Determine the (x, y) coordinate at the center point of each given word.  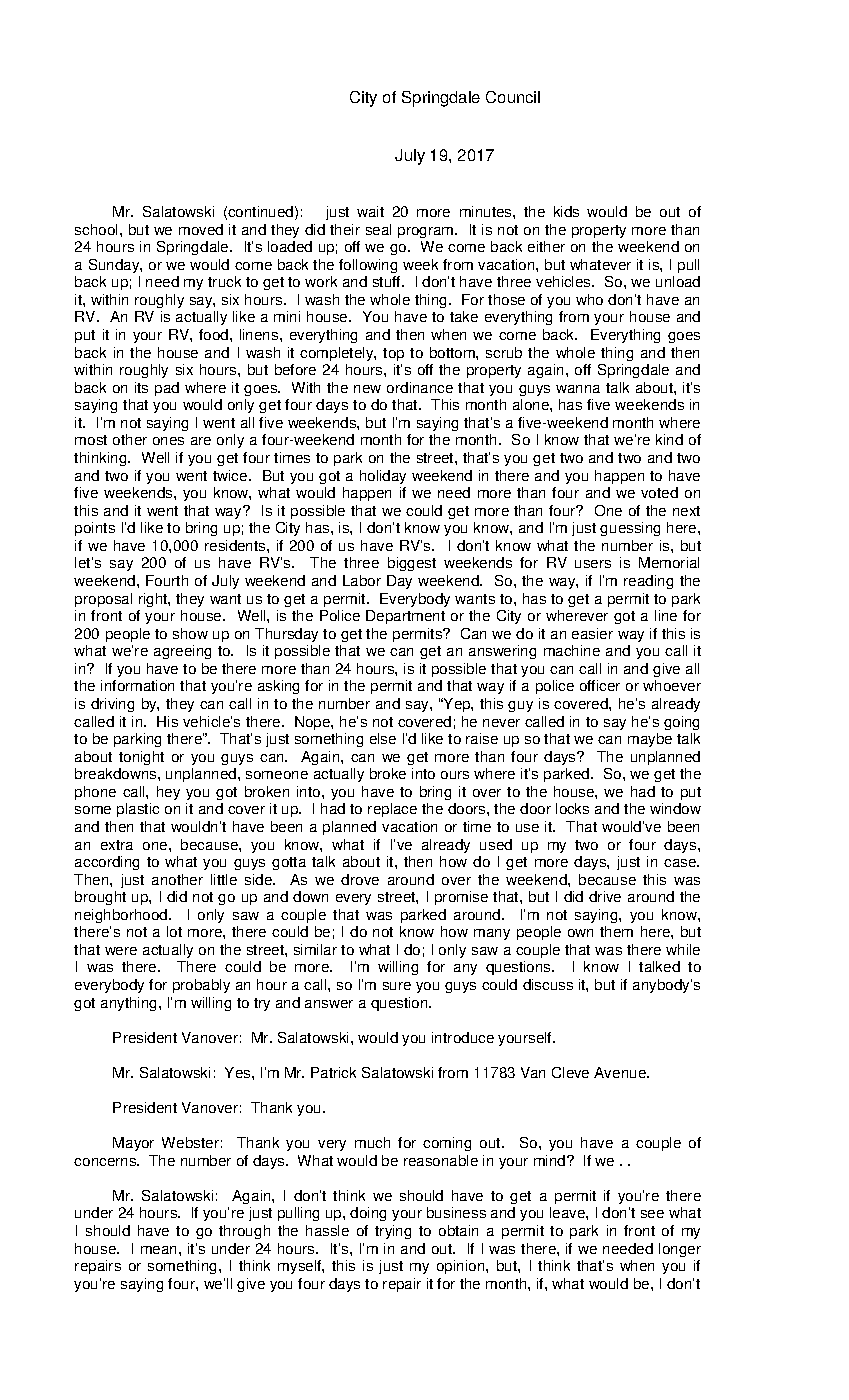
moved (201, 229)
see (652, 1214)
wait (370, 211)
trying (393, 1232)
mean (160, 1250)
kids (566, 211)
